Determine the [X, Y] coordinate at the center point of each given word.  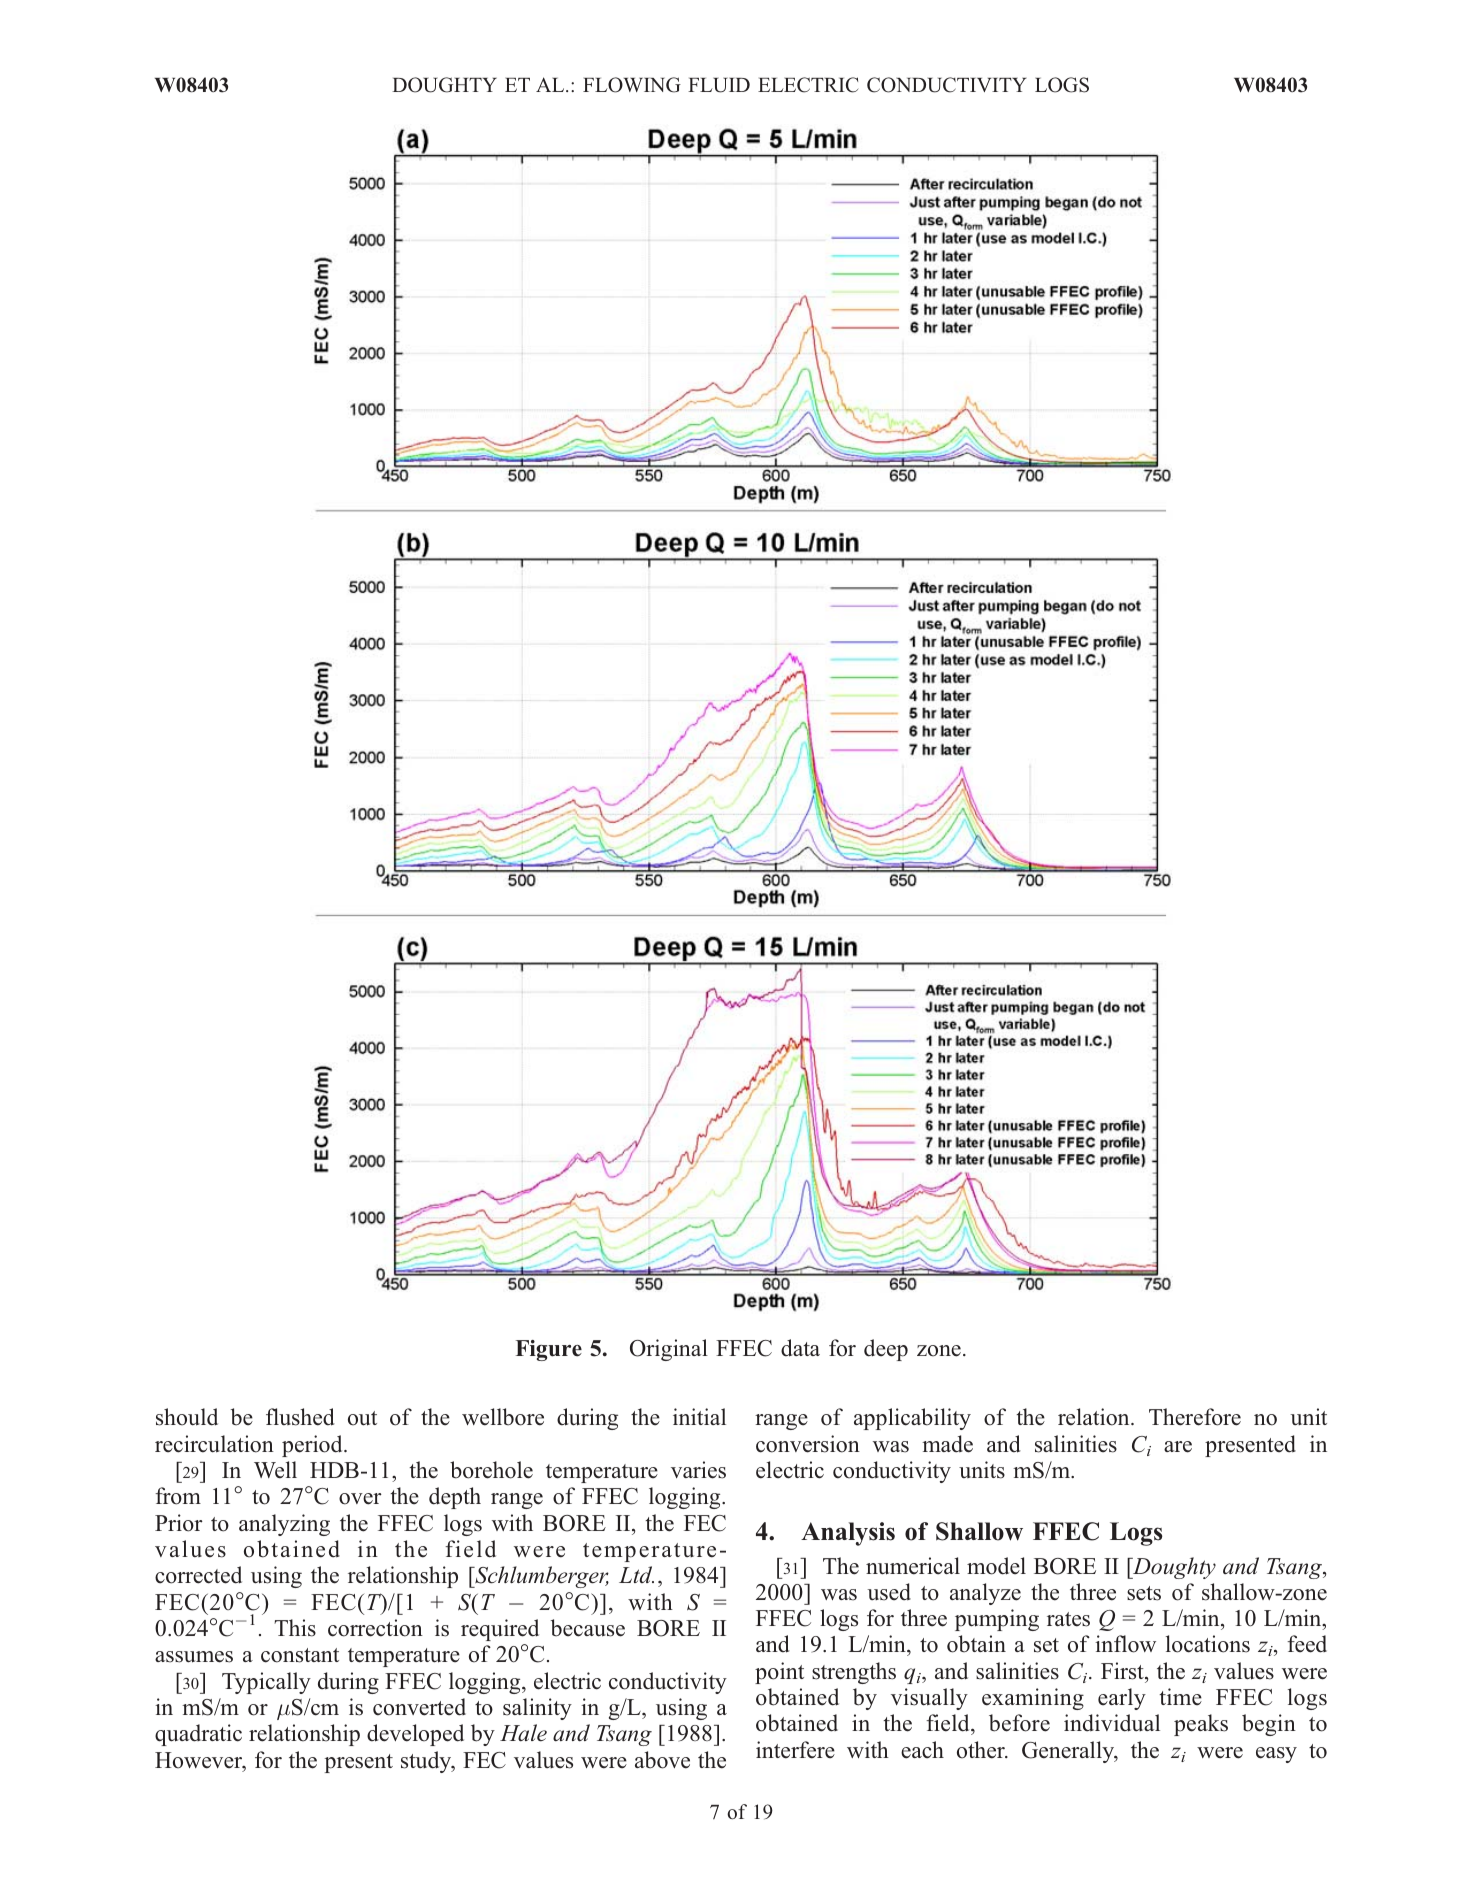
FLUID [719, 85]
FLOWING [632, 85]
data [800, 1348]
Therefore [1195, 1417]
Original [669, 1350]
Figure [549, 1350]
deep [886, 1350]
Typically [266, 1683]
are [1178, 1447]
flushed [300, 1417]
